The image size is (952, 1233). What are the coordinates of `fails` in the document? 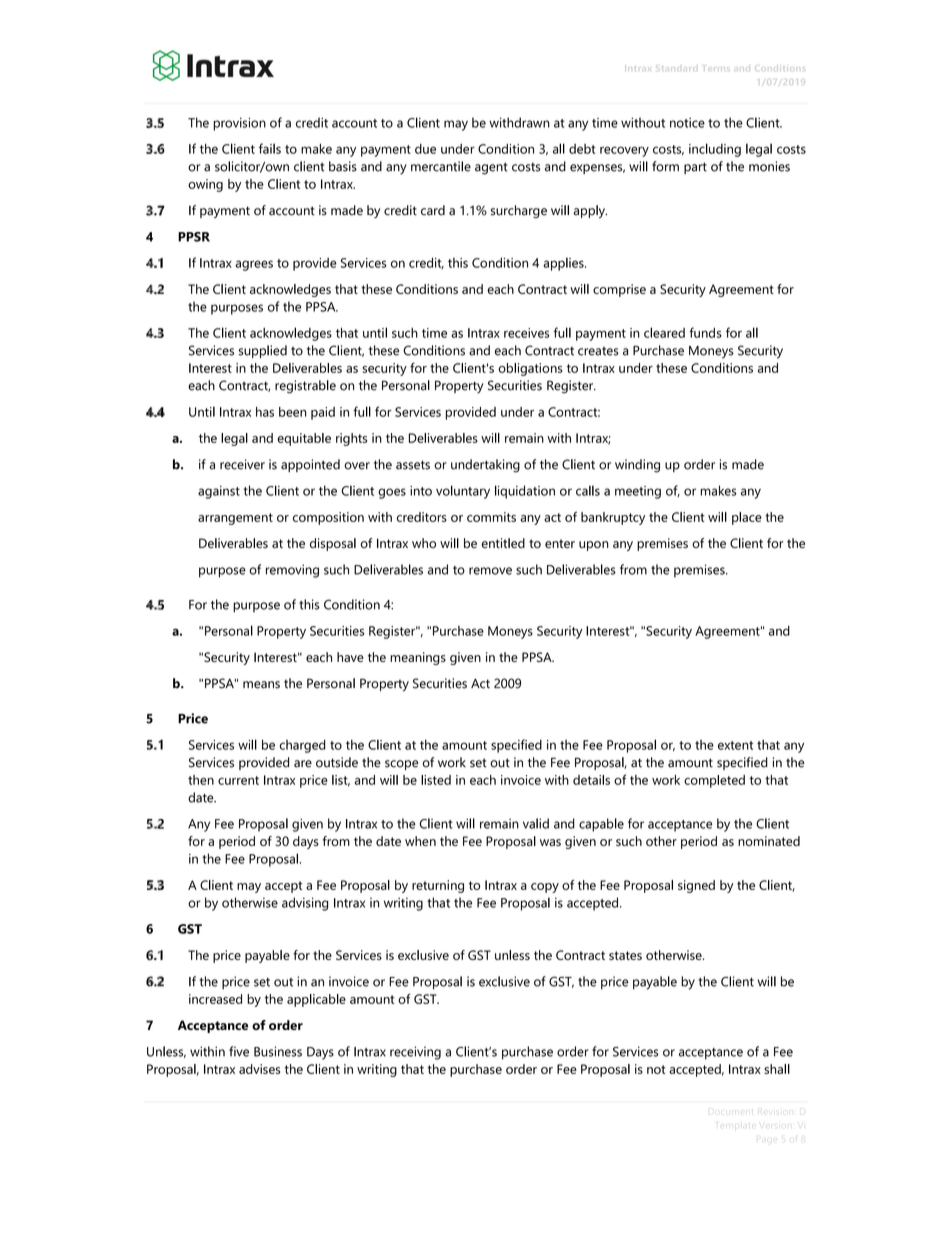 It's located at (270, 148).
